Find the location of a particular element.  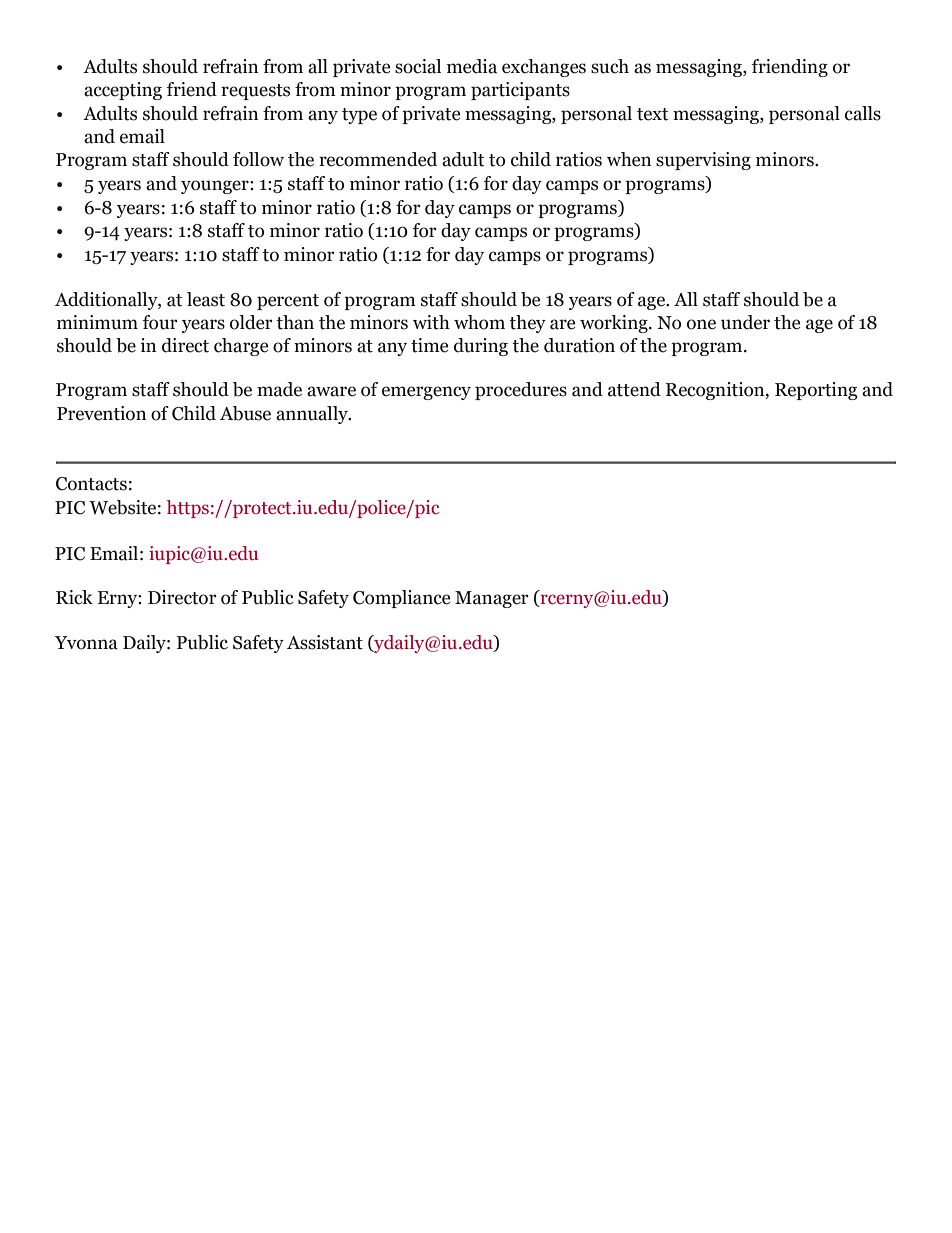

during is located at coordinates (481, 347).
